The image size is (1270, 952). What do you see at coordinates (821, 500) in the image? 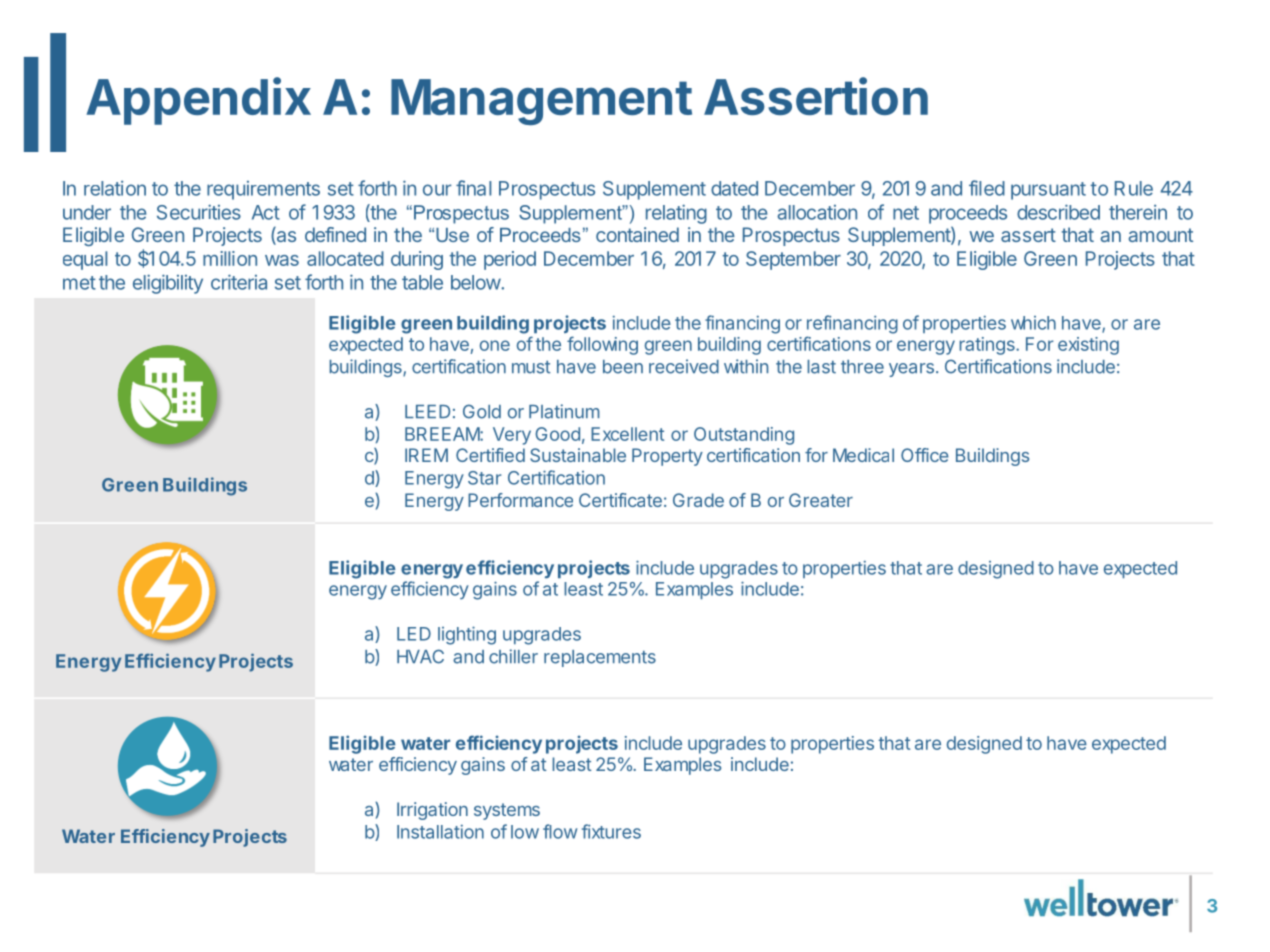
I see `Greater` at bounding box center [821, 500].
